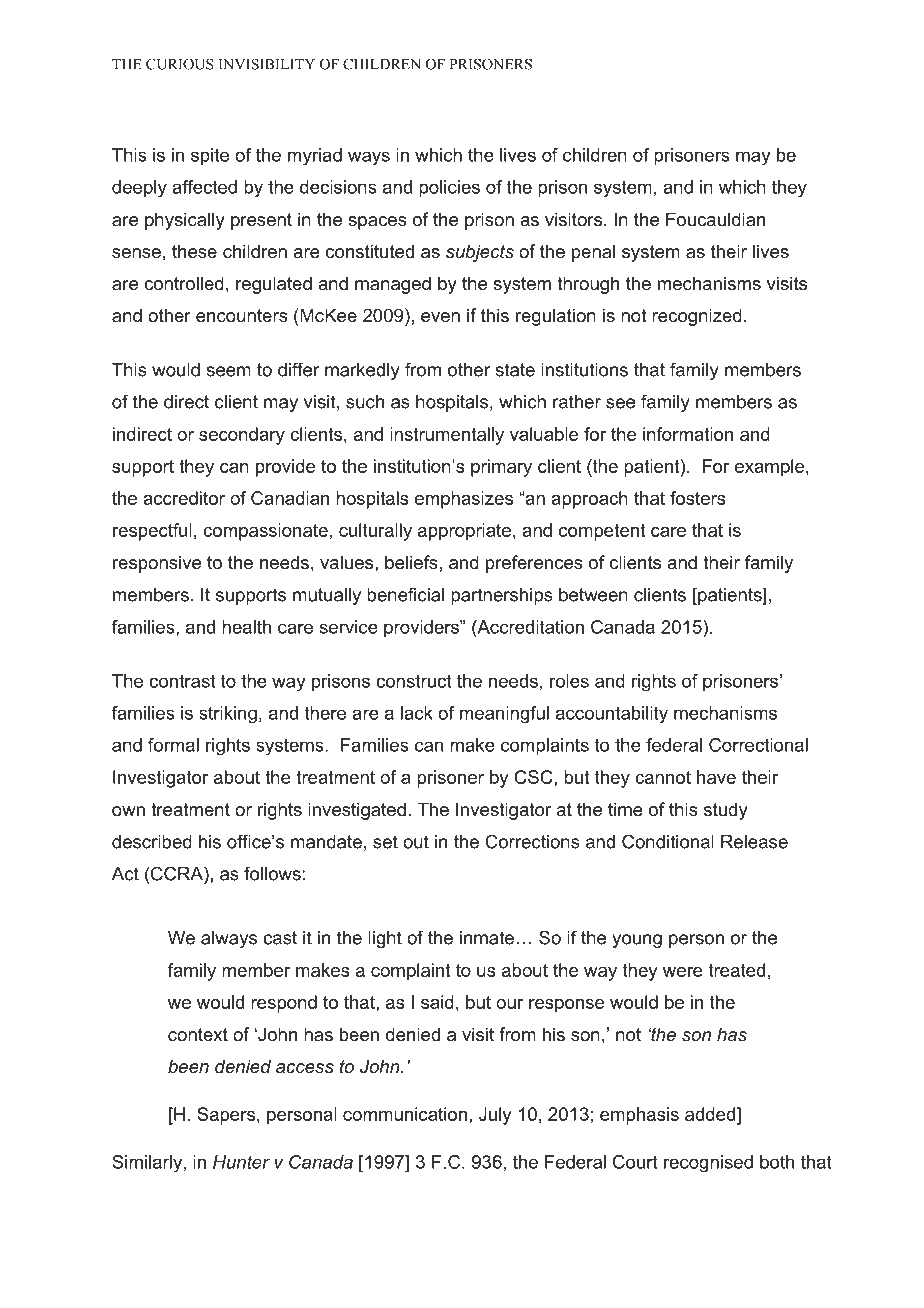  What do you see at coordinates (593, 595) in the screenshot?
I see `between` at bounding box center [593, 595].
